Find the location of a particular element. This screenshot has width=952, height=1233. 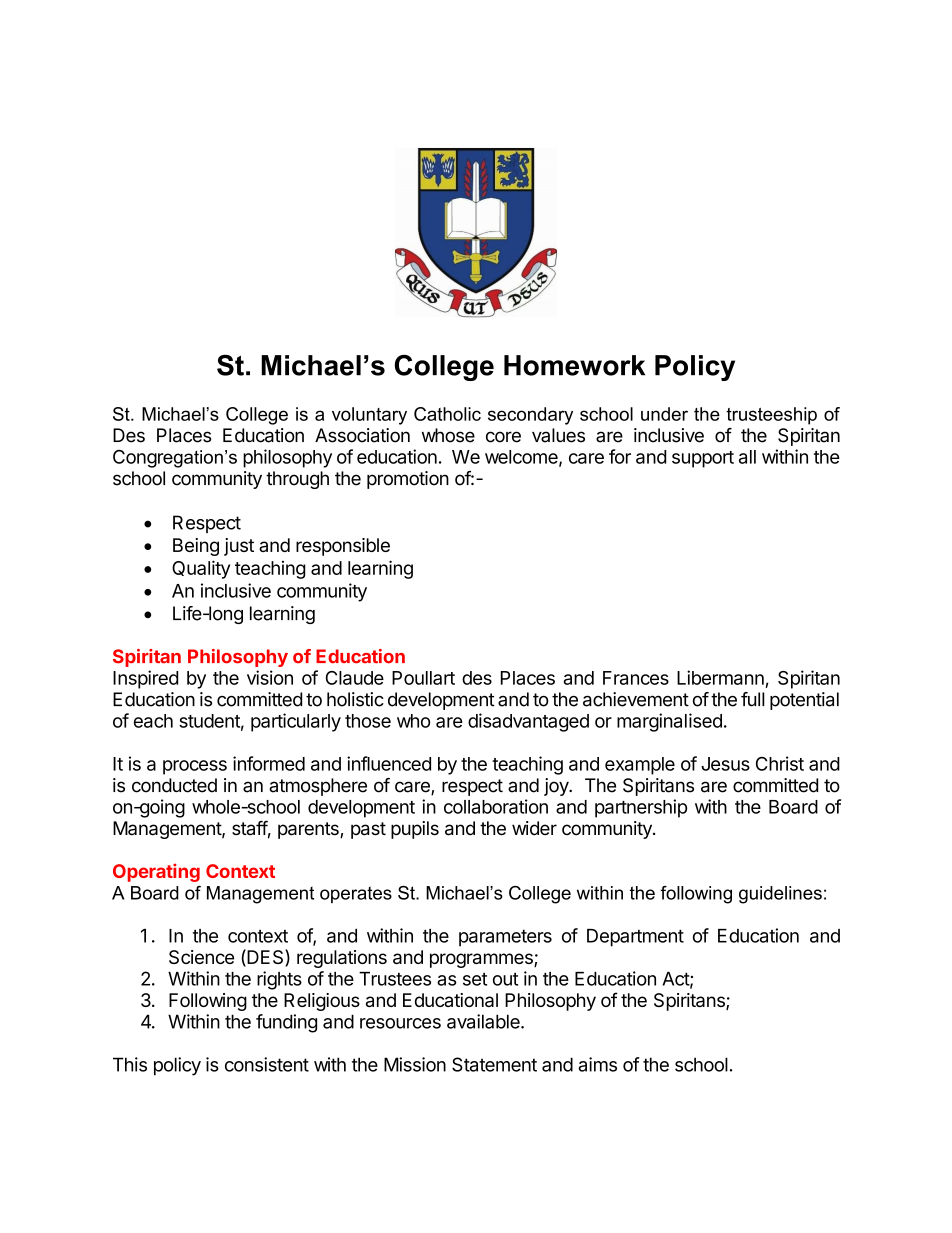

responsible is located at coordinates (343, 547).
